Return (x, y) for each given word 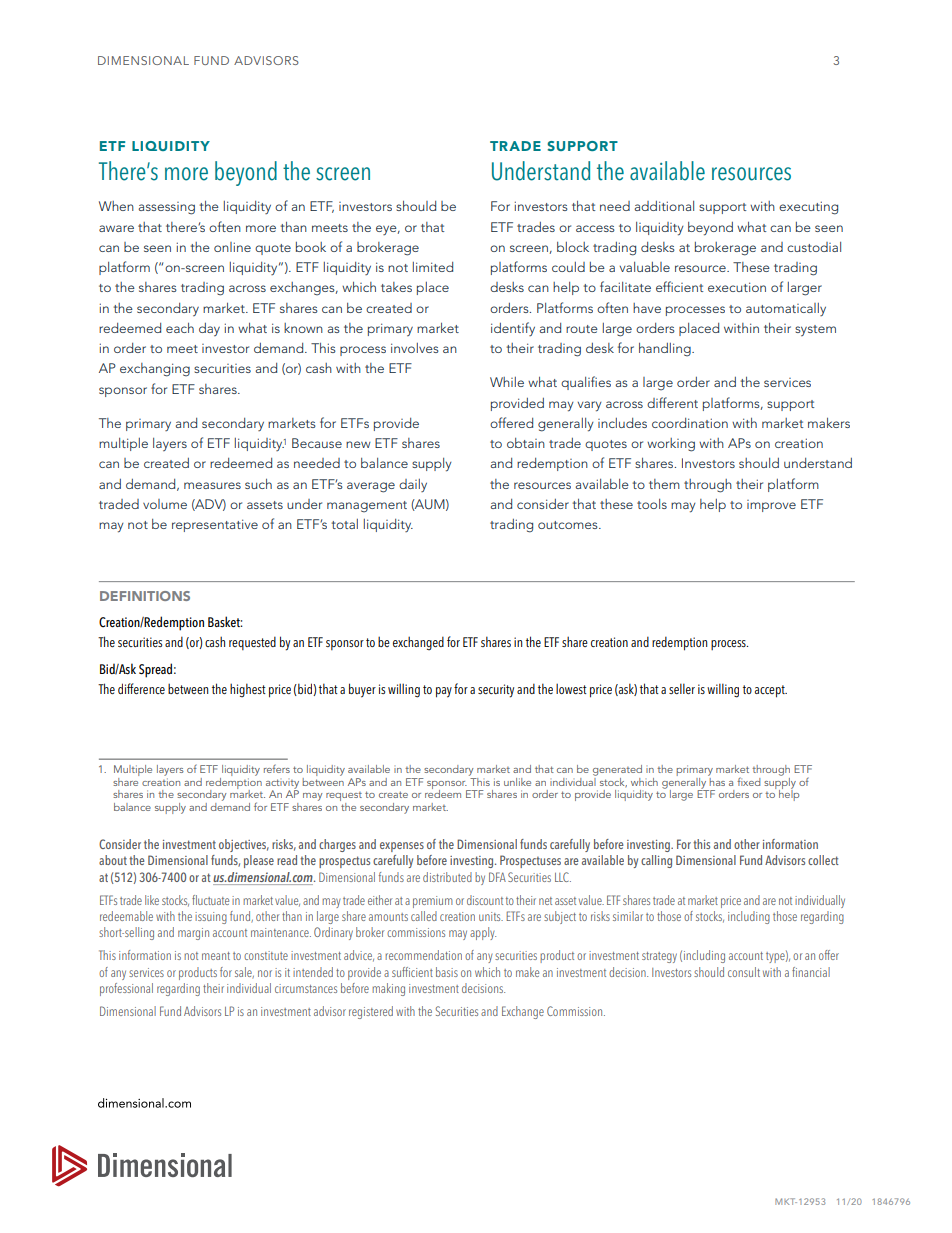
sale (244, 973)
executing (808, 208)
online (232, 247)
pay (444, 692)
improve (771, 506)
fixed (748, 781)
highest (248, 690)
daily (413, 485)
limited (433, 267)
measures (212, 485)
